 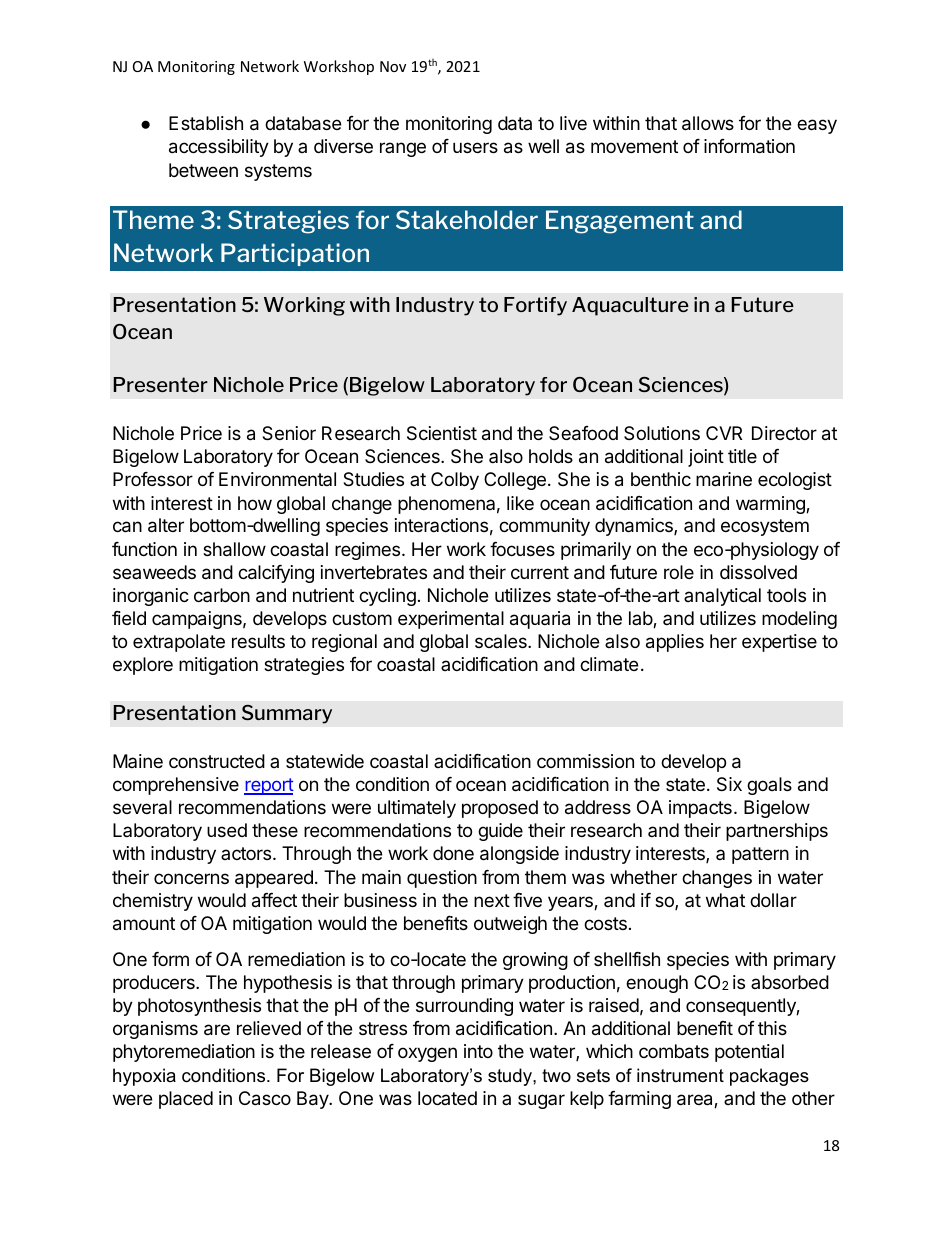 I want to click on potential, so click(x=749, y=1053).
